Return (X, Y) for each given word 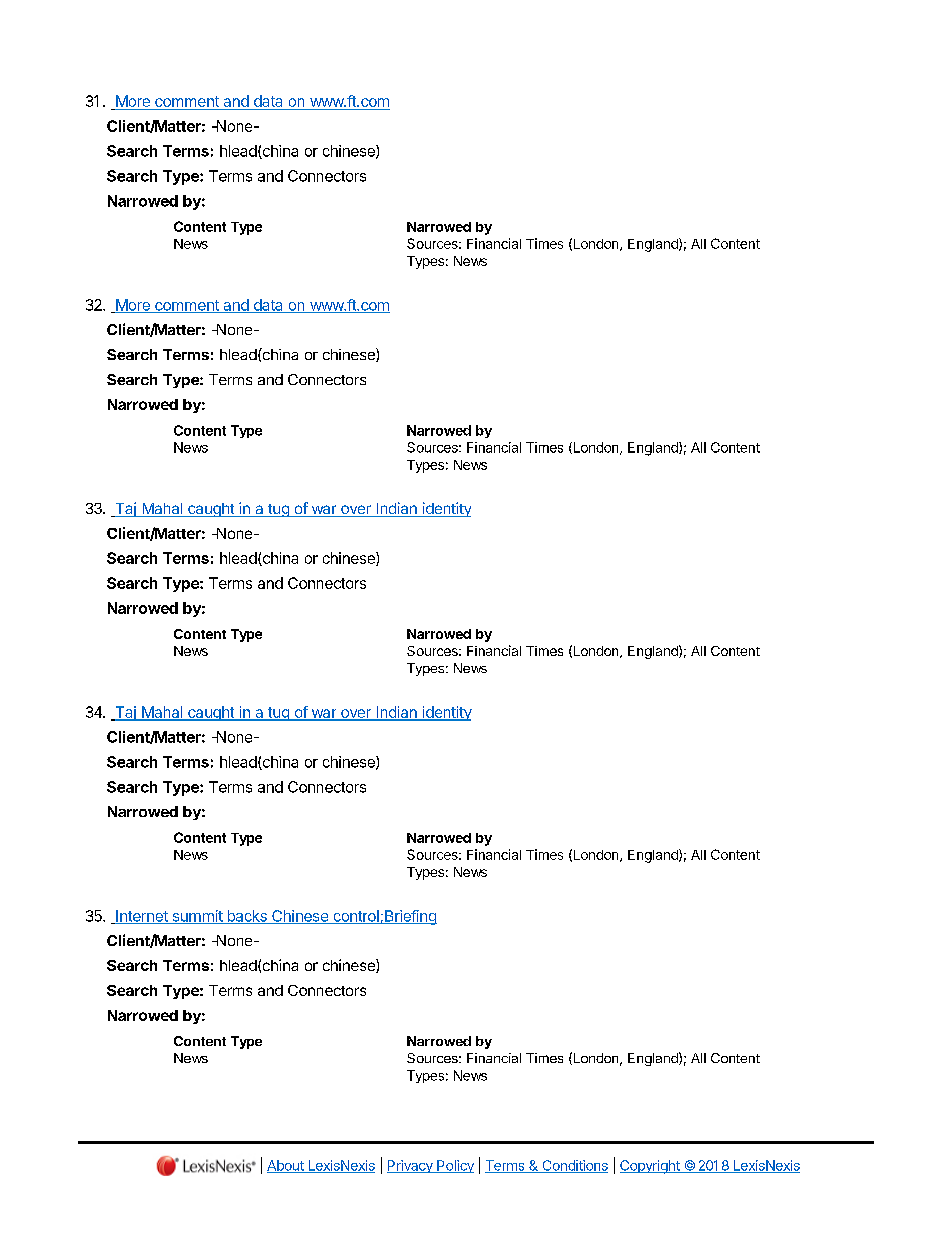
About (286, 1166)
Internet (142, 917)
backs (247, 917)
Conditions (574, 1166)
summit (197, 917)
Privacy (411, 1166)
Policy (454, 1166)
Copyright (651, 1167)
